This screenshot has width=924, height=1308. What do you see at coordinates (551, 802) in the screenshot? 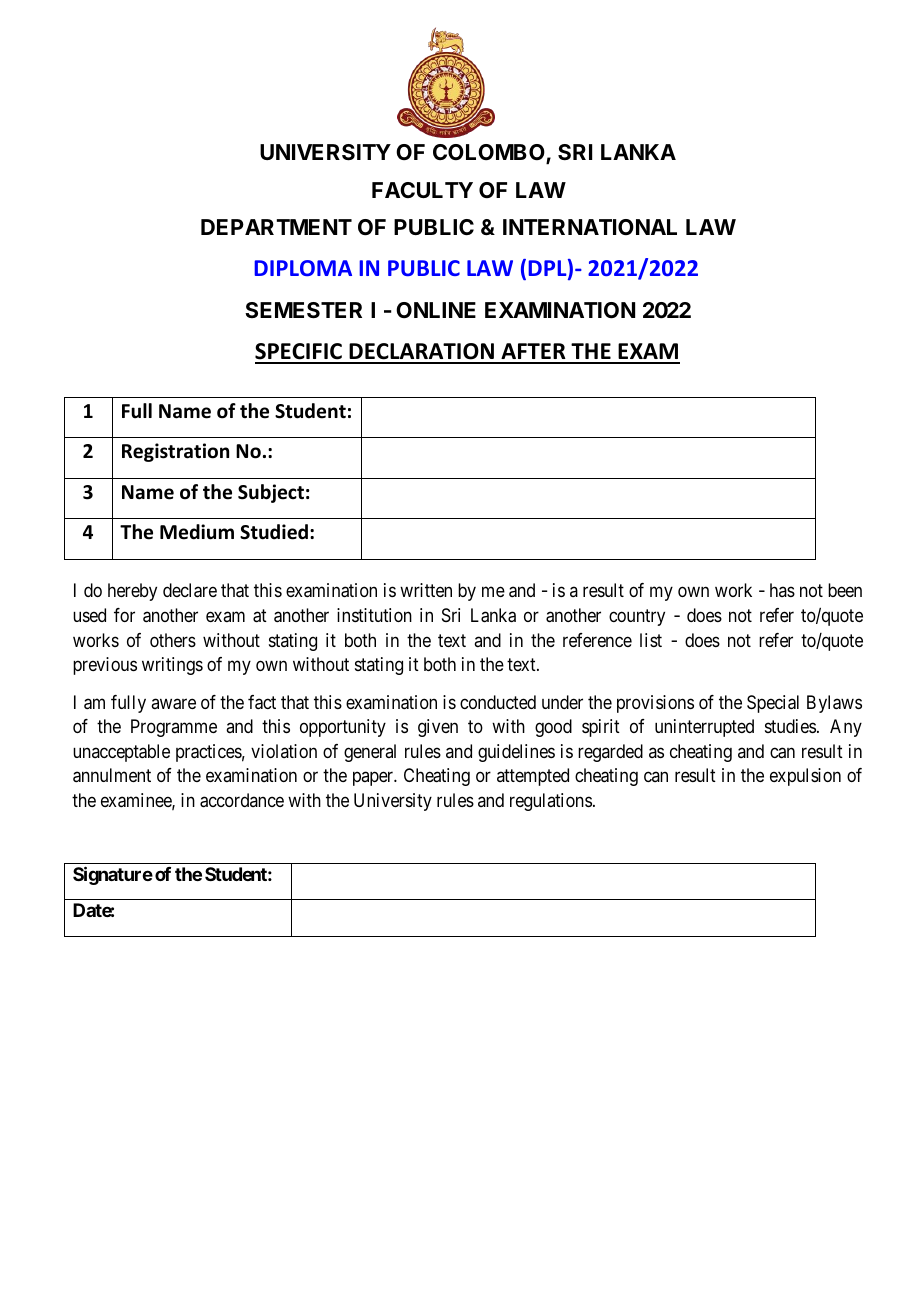
I see `regulations` at bounding box center [551, 802].
